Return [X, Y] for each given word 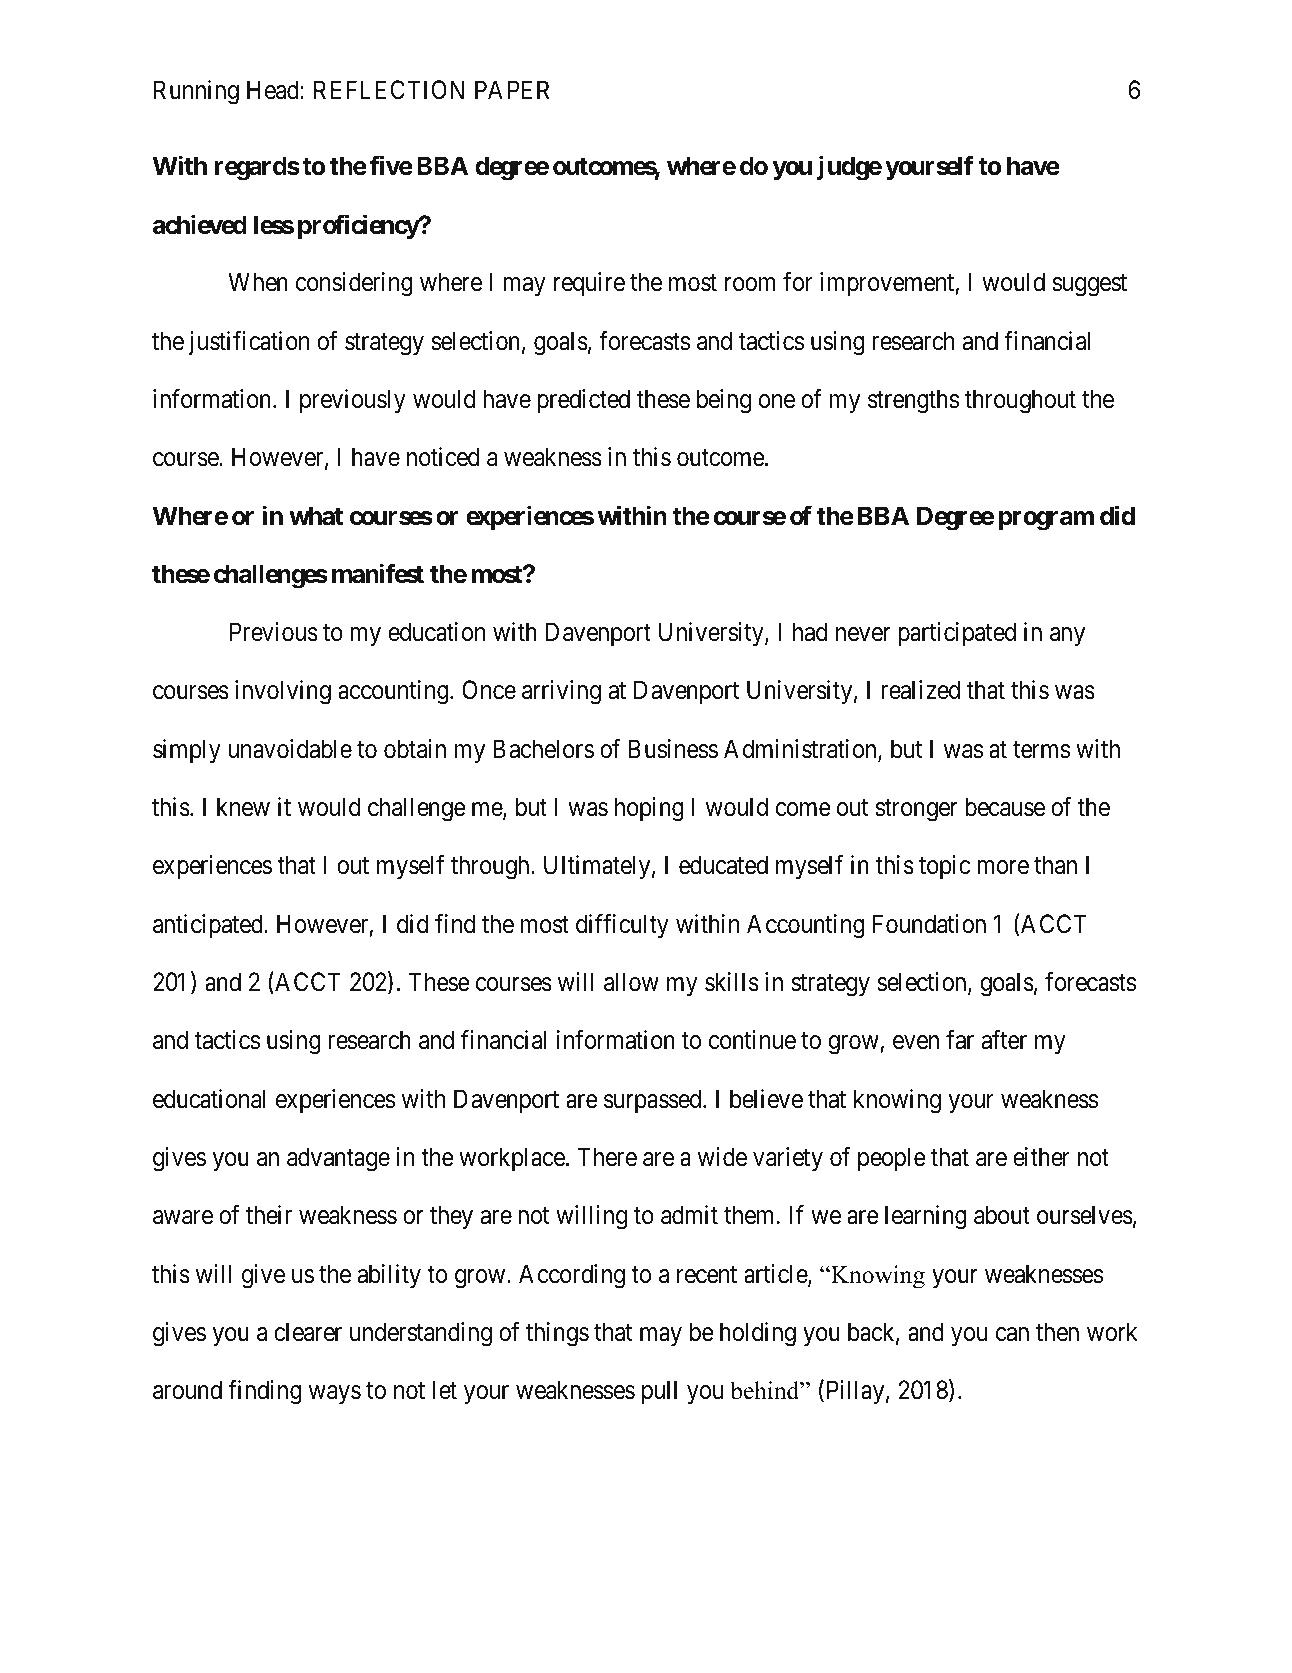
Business [673, 749]
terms [1041, 750]
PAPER [512, 89]
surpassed [654, 1101]
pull [659, 1392]
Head [274, 90]
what [316, 516]
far [960, 1040]
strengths [913, 401]
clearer [308, 1332]
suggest [1090, 286]
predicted [583, 401]
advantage [338, 1159]
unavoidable [290, 749]
